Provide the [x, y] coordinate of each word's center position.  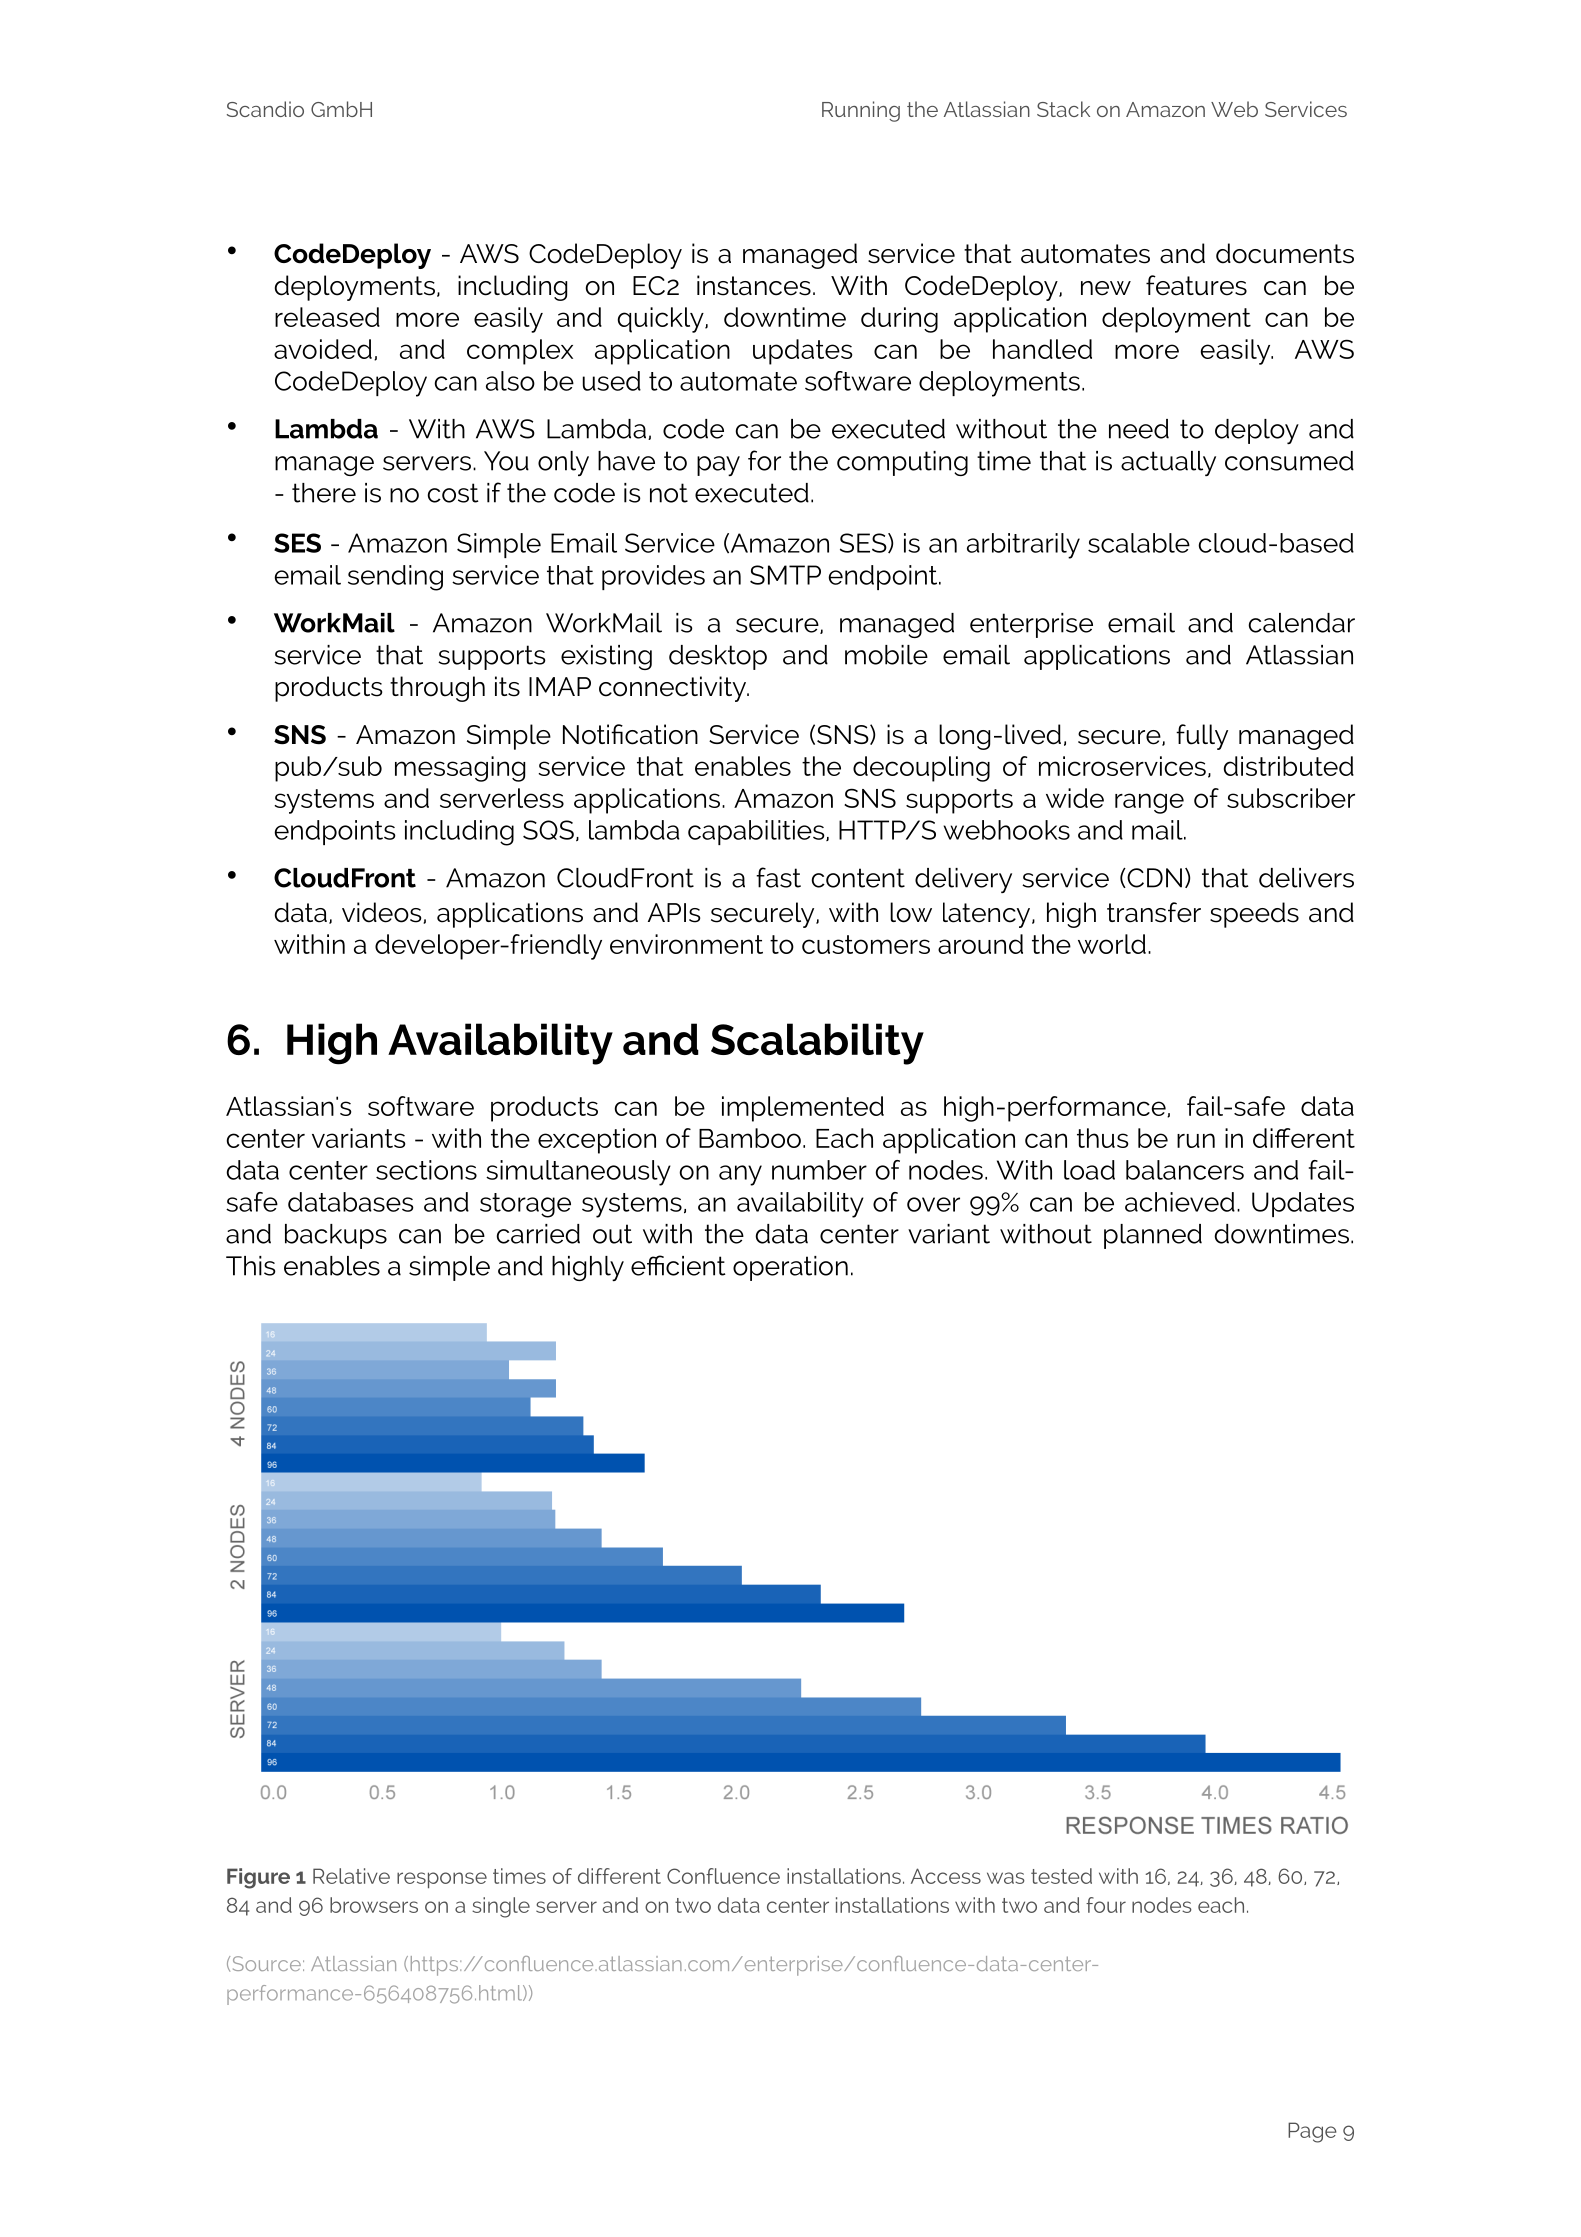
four [1106, 1905]
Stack [1063, 109]
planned [1153, 1236]
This [251, 1266]
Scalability [817, 1044]
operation [790, 1268]
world [1112, 944]
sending [395, 578]
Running [861, 111]
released [327, 317]
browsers [374, 1905]
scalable [1139, 543]
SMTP [785, 575]
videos [383, 913]
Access [946, 1876]
